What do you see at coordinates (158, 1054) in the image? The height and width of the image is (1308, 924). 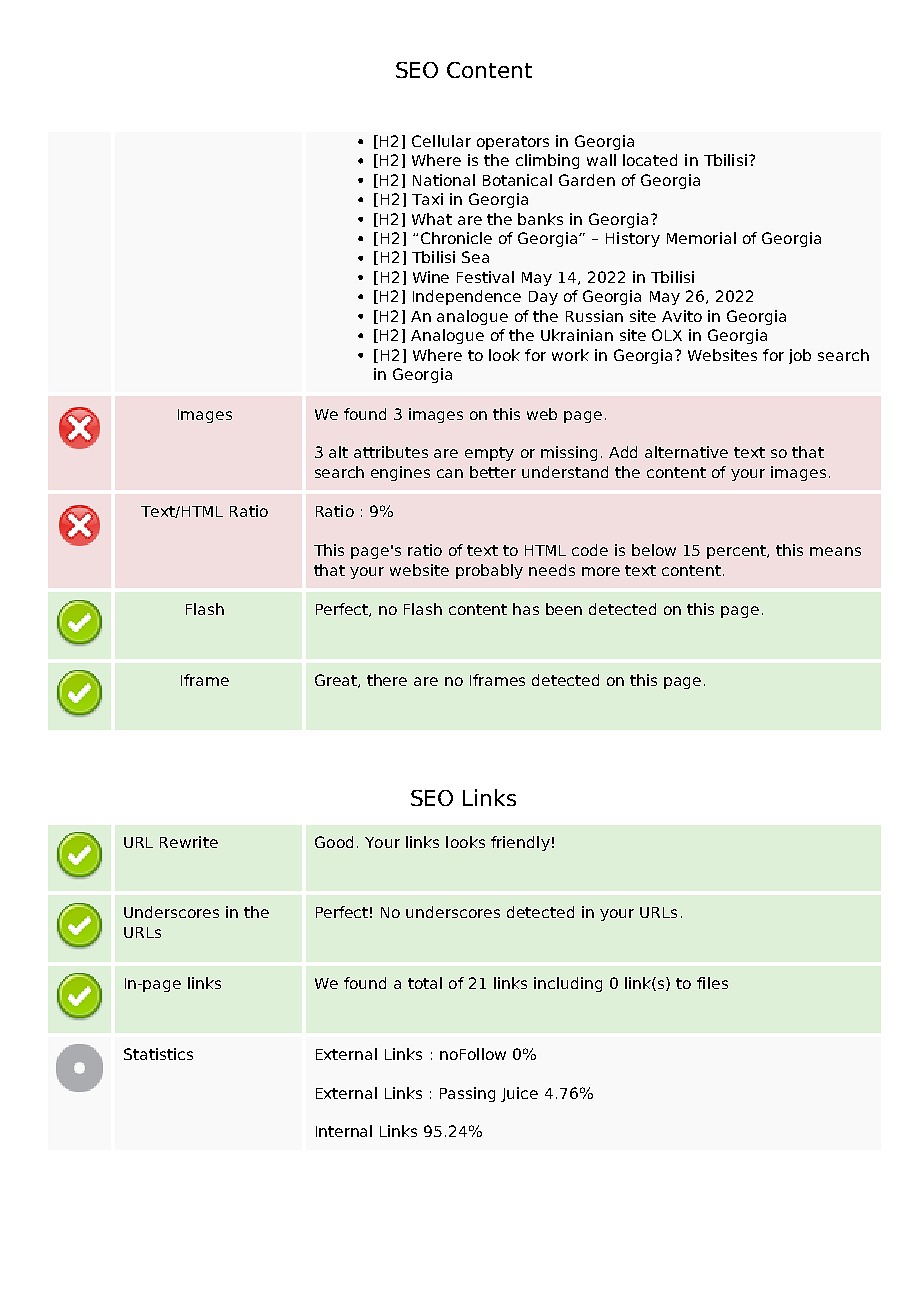 I see `Statistics` at bounding box center [158, 1054].
